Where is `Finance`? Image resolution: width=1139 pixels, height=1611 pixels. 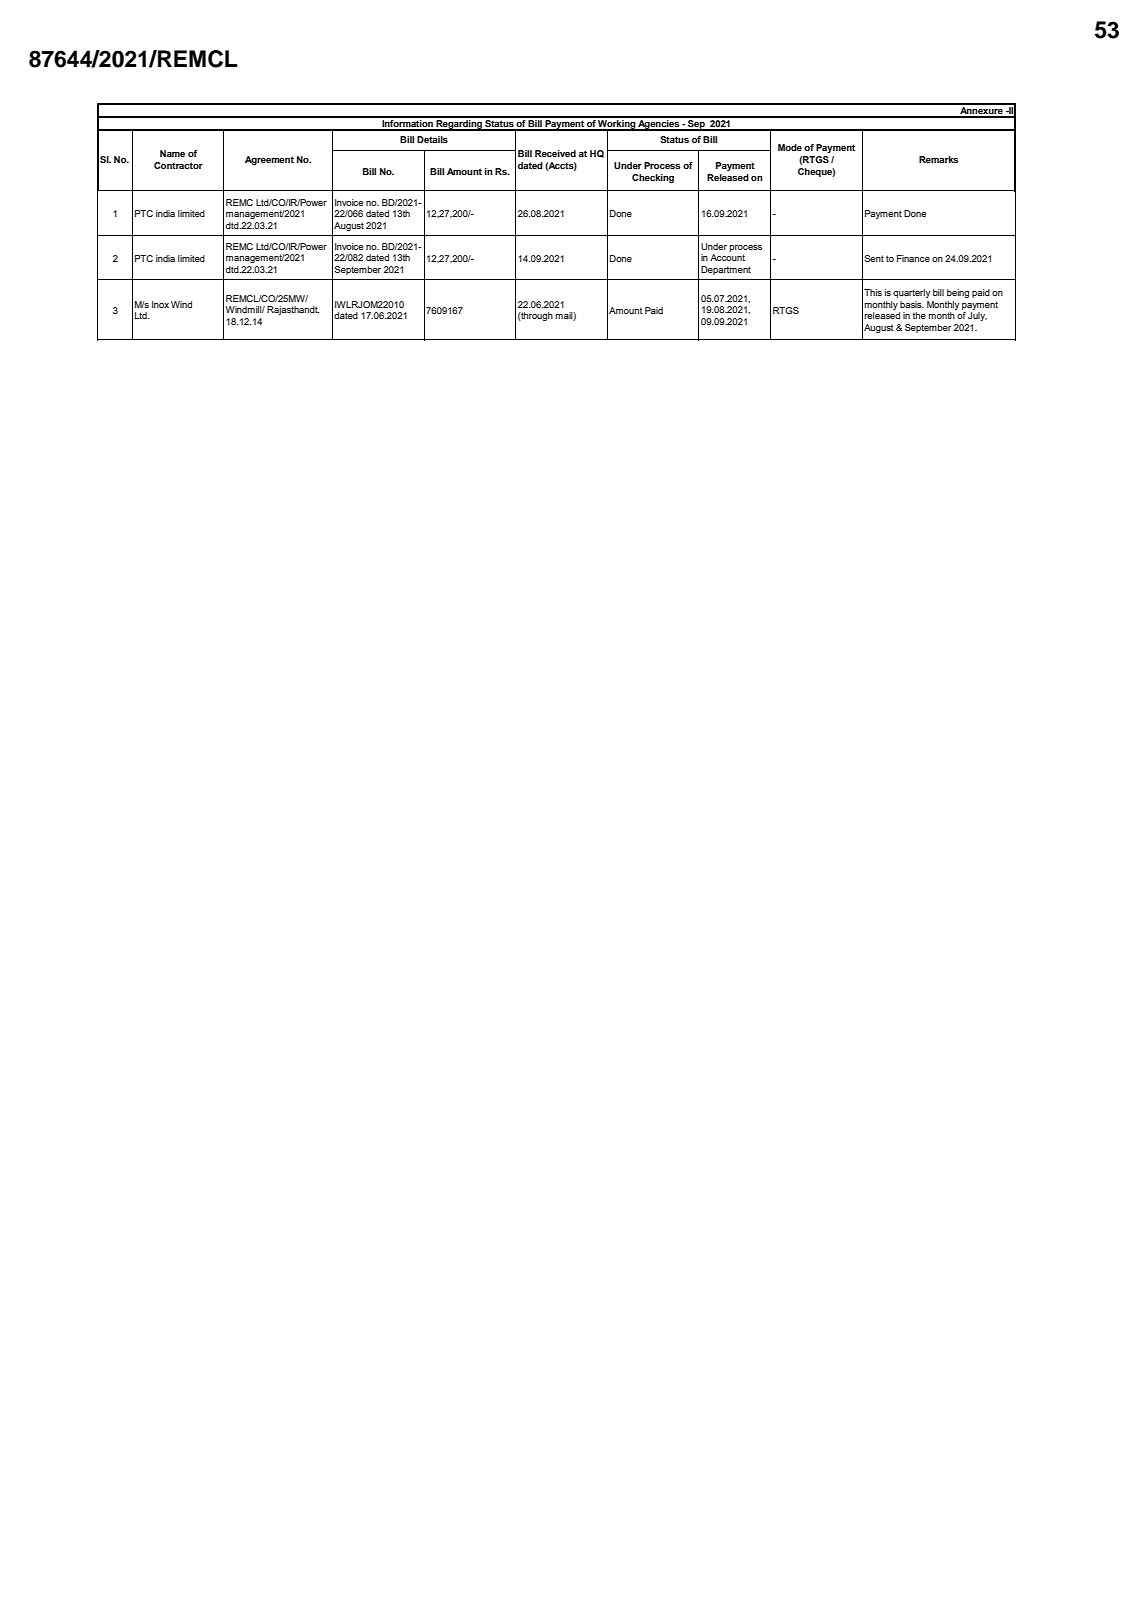 Finance is located at coordinates (913, 258).
